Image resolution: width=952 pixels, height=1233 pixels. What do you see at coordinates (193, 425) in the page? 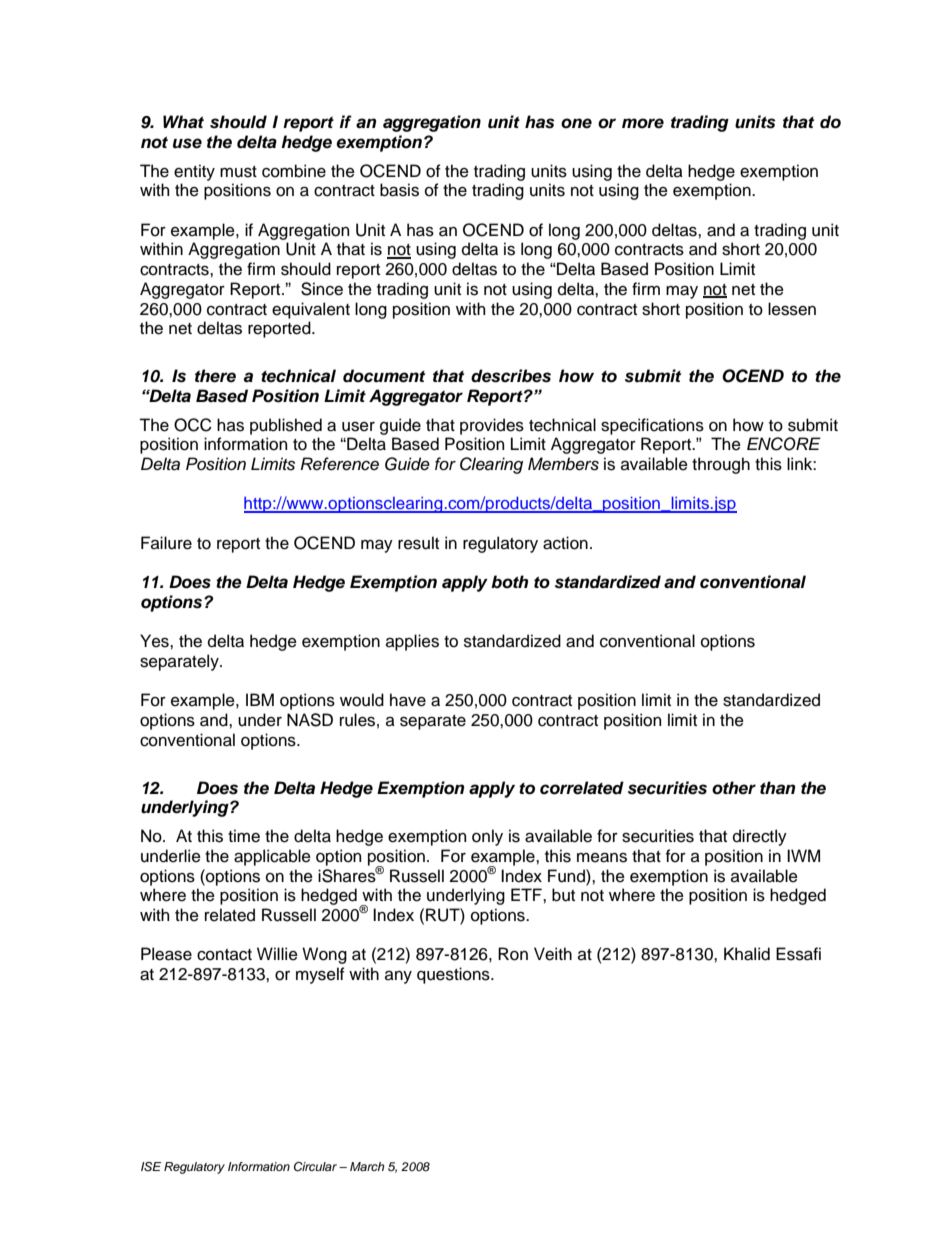
I see `OCC` at bounding box center [193, 425].
